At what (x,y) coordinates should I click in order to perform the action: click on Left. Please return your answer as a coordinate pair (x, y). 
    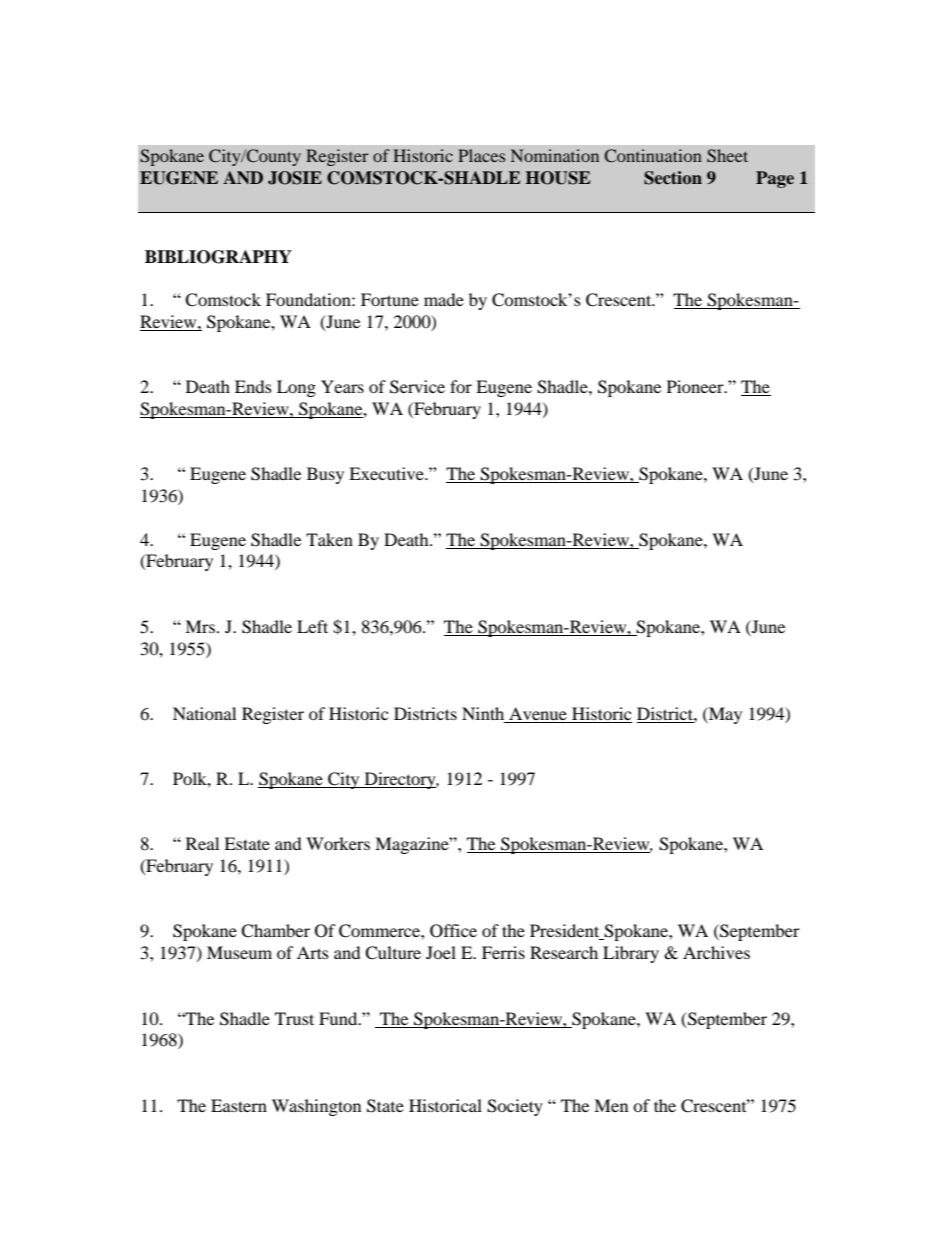
    Looking at the image, I should click on (312, 626).
